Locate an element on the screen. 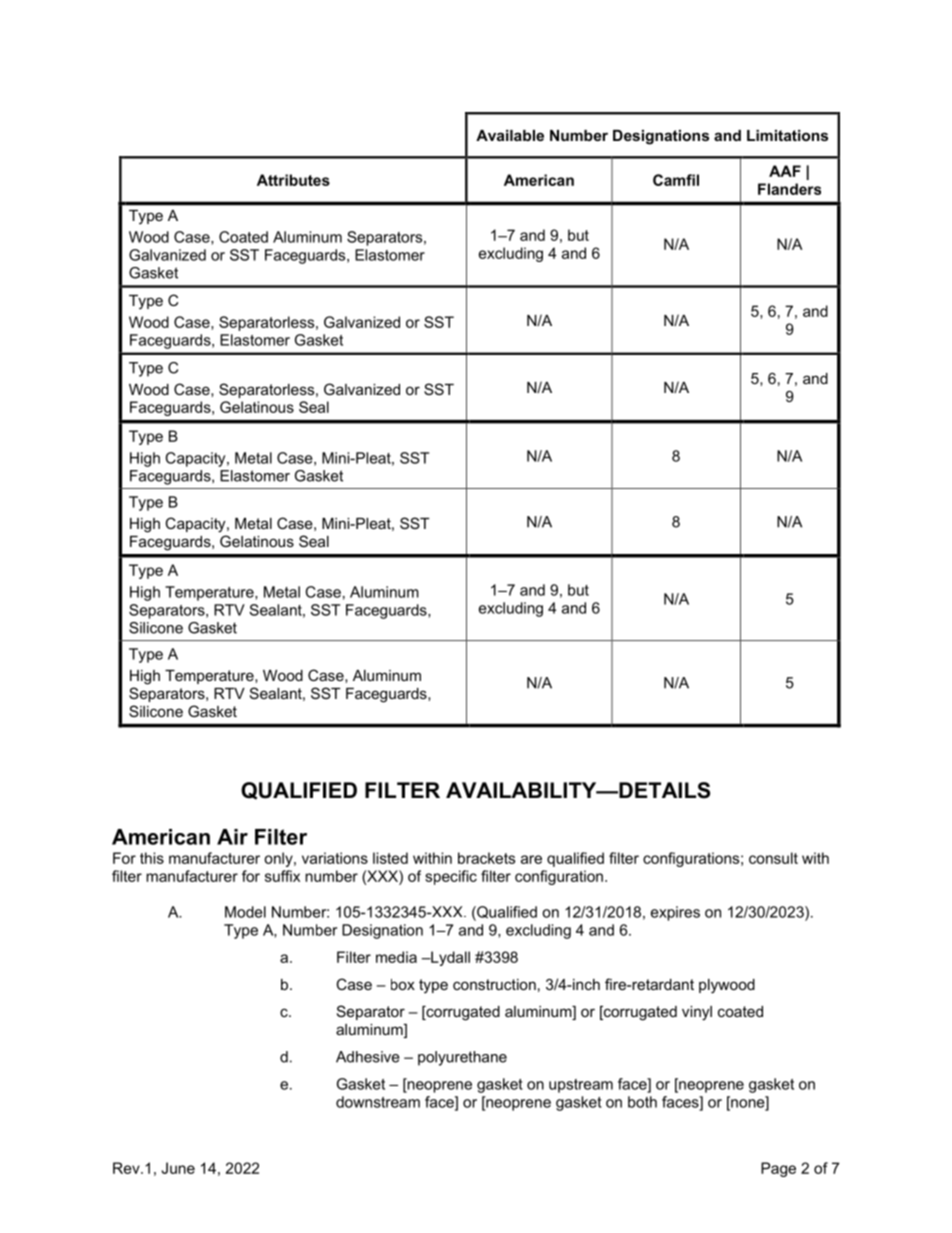  June is located at coordinates (178, 1168).
